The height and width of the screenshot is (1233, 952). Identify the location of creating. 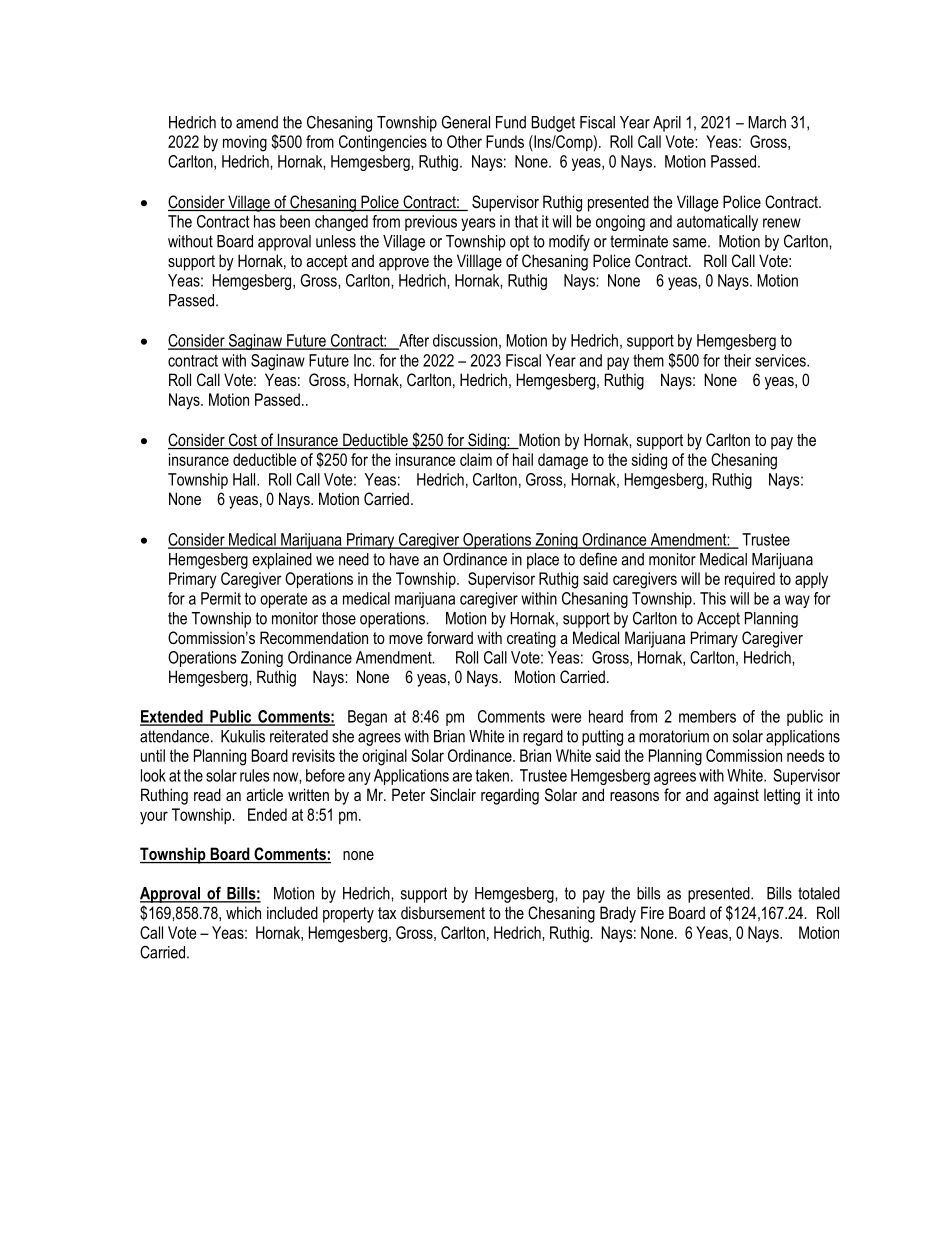
(531, 640).
